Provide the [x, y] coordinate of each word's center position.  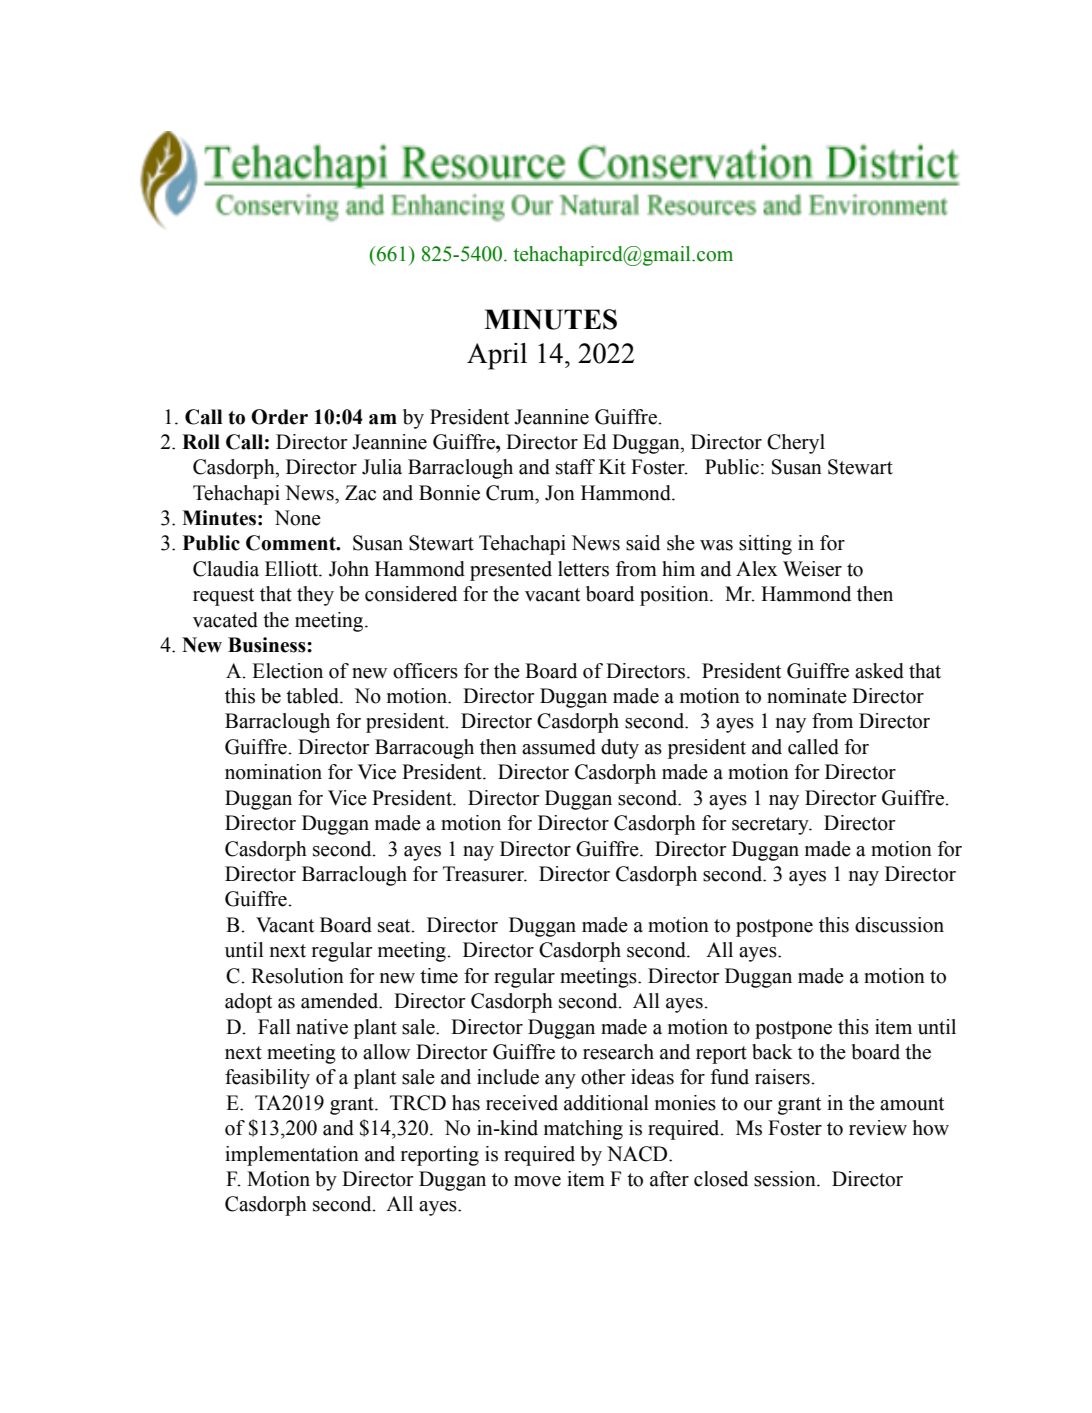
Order [279, 417]
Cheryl [796, 444]
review [878, 1128]
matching [583, 1130]
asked [879, 671]
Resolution [297, 976]
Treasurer [484, 874]
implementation [292, 1156]
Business [268, 645]
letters [583, 569]
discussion [899, 925]
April [497, 356]
